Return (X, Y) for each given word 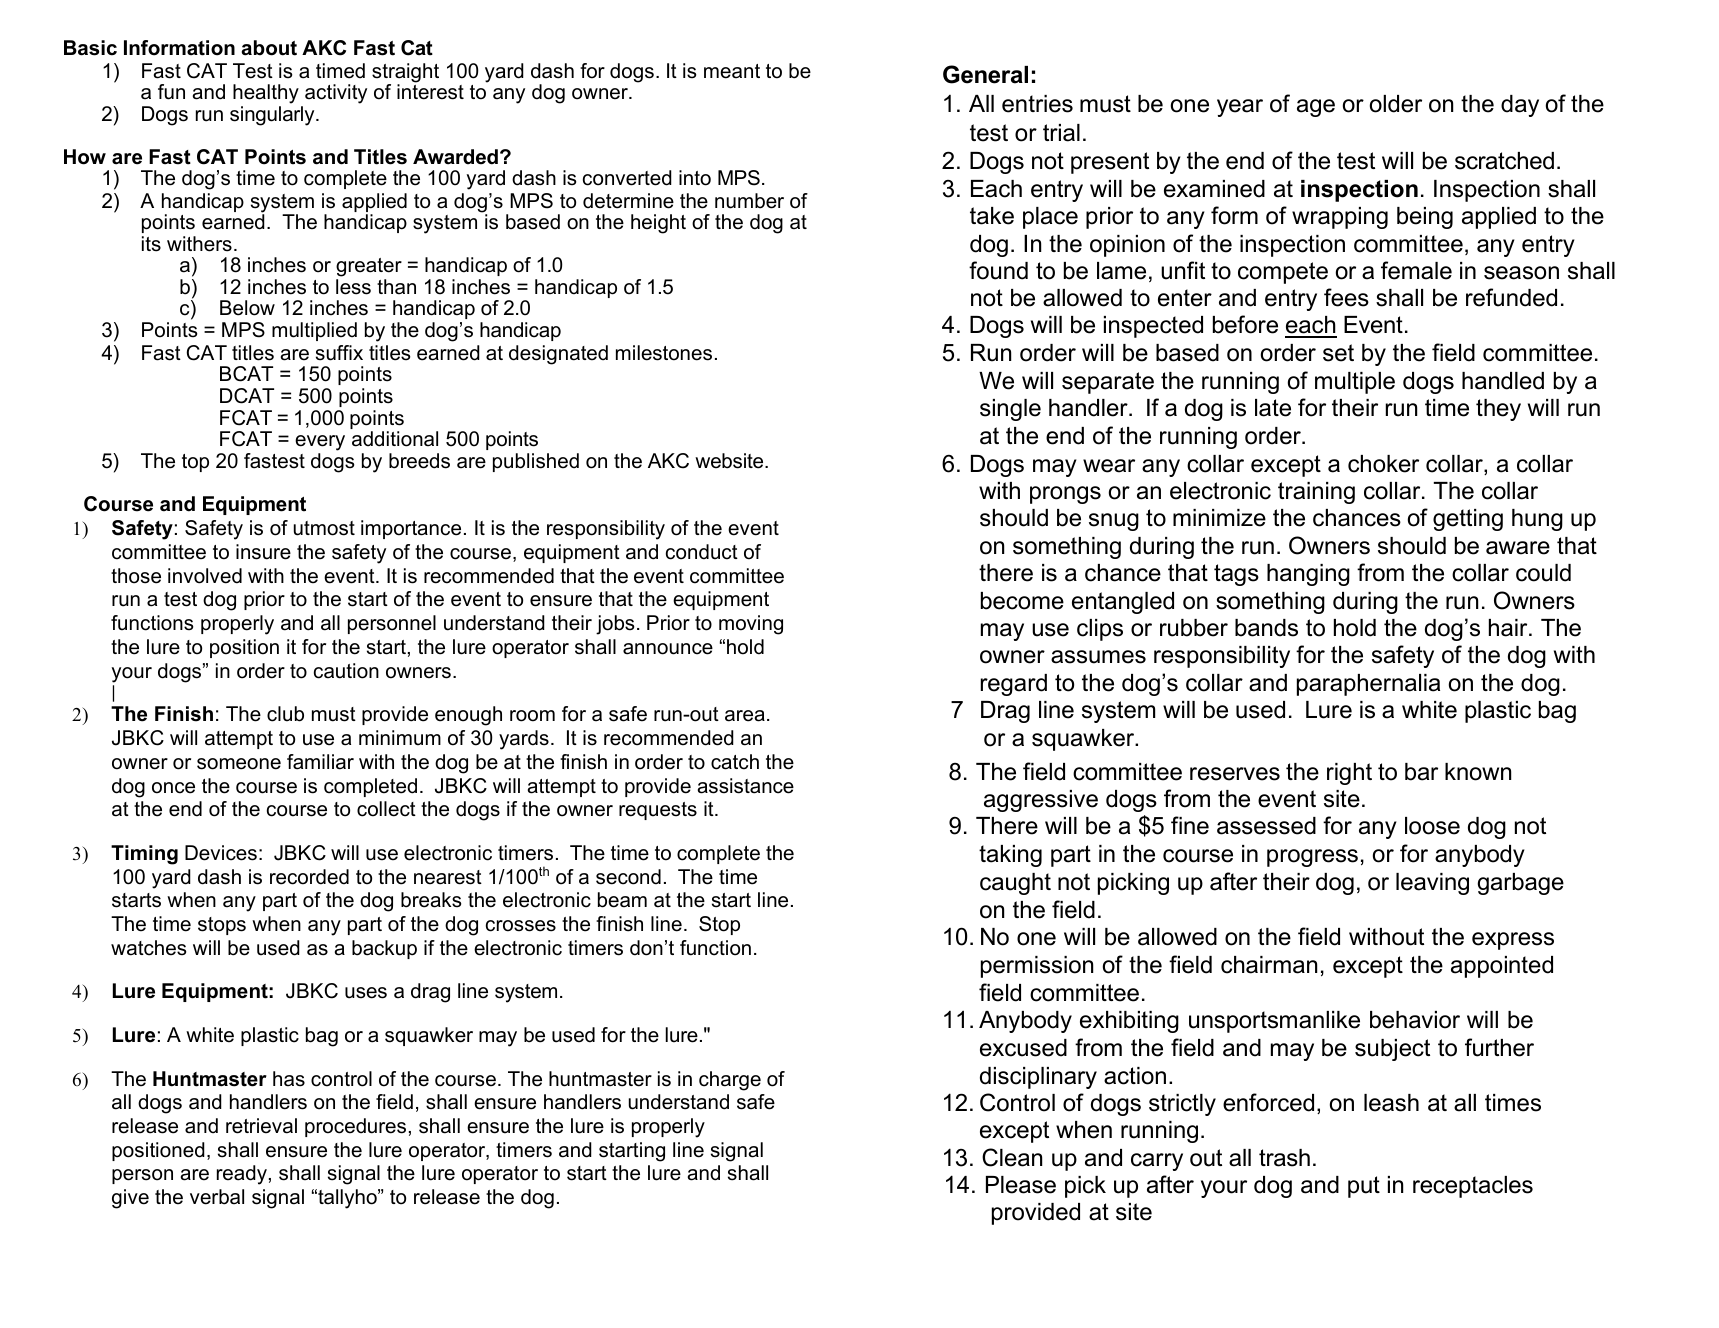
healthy (266, 95)
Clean (1012, 1157)
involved (205, 576)
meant (732, 71)
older (1396, 104)
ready (242, 1175)
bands (1266, 628)
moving (751, 625)
